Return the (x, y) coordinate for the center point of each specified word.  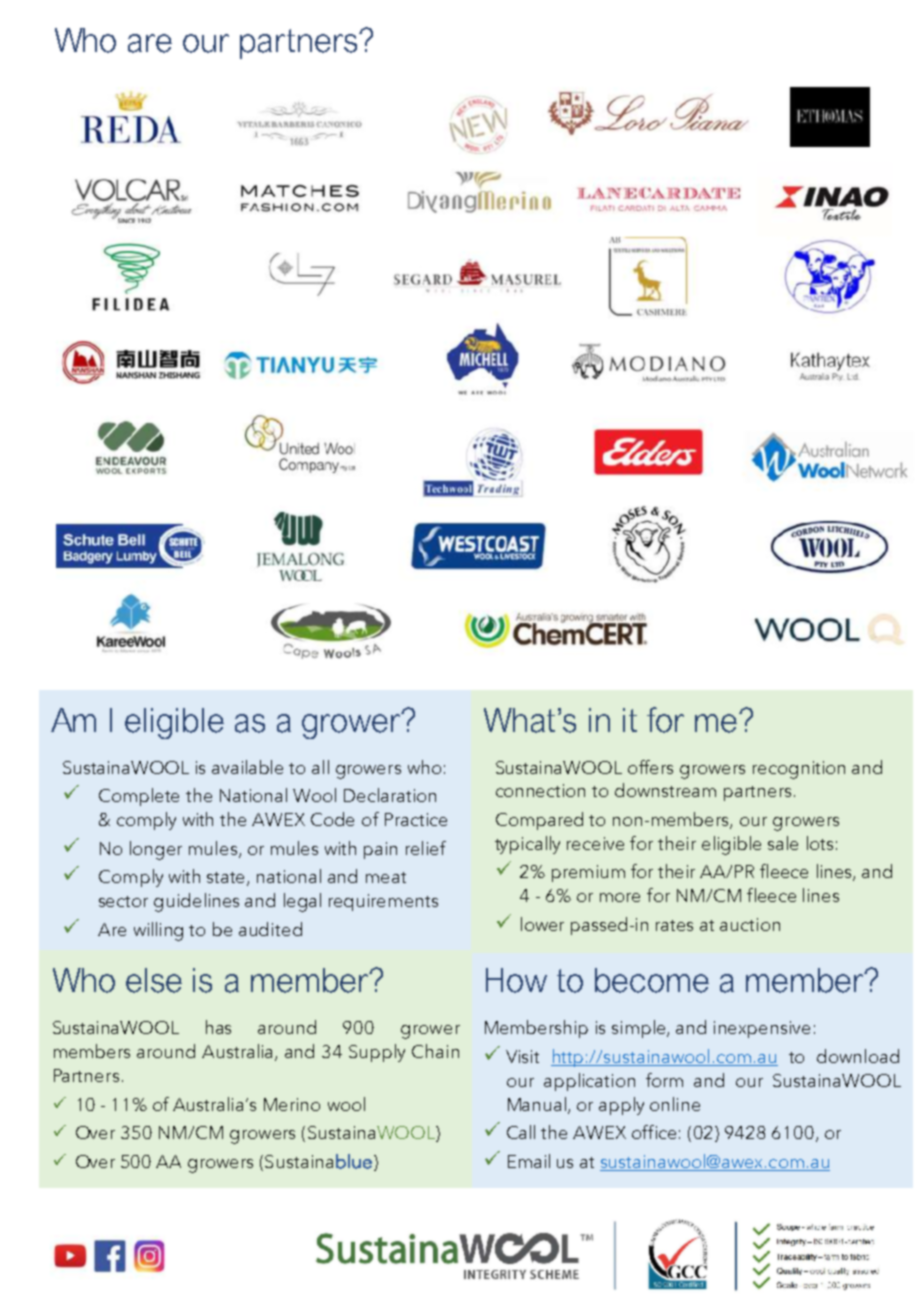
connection (540, 790)
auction (750, 924)
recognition (799, 770)
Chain (435, 1051)
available (247, 767)
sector (123, 901)
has (218, 1027)
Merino (292, 1104)
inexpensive (762, 1029)
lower (542, 924)
